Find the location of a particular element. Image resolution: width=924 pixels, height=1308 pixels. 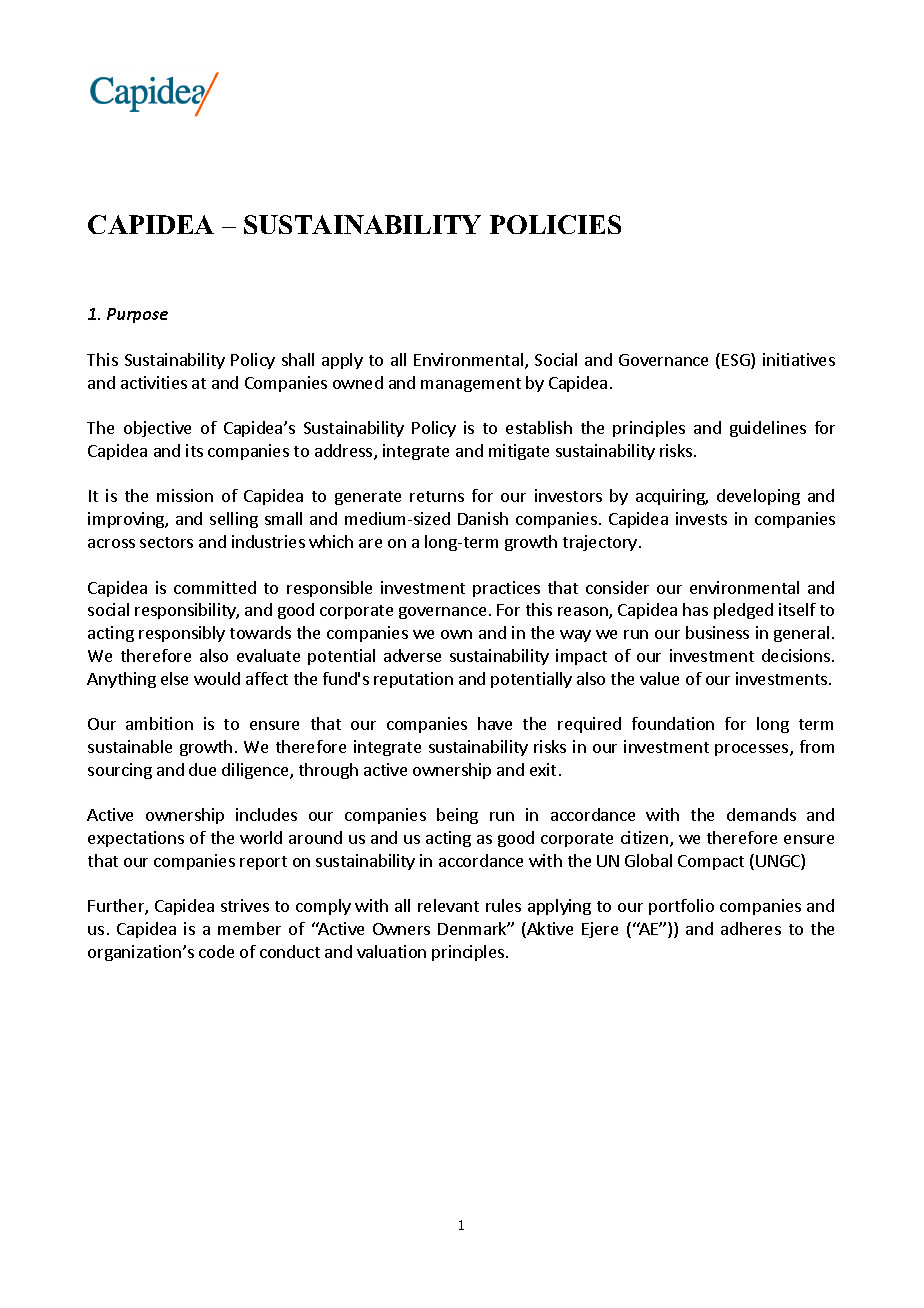

Purpose is located at coordinates (137, 315).
